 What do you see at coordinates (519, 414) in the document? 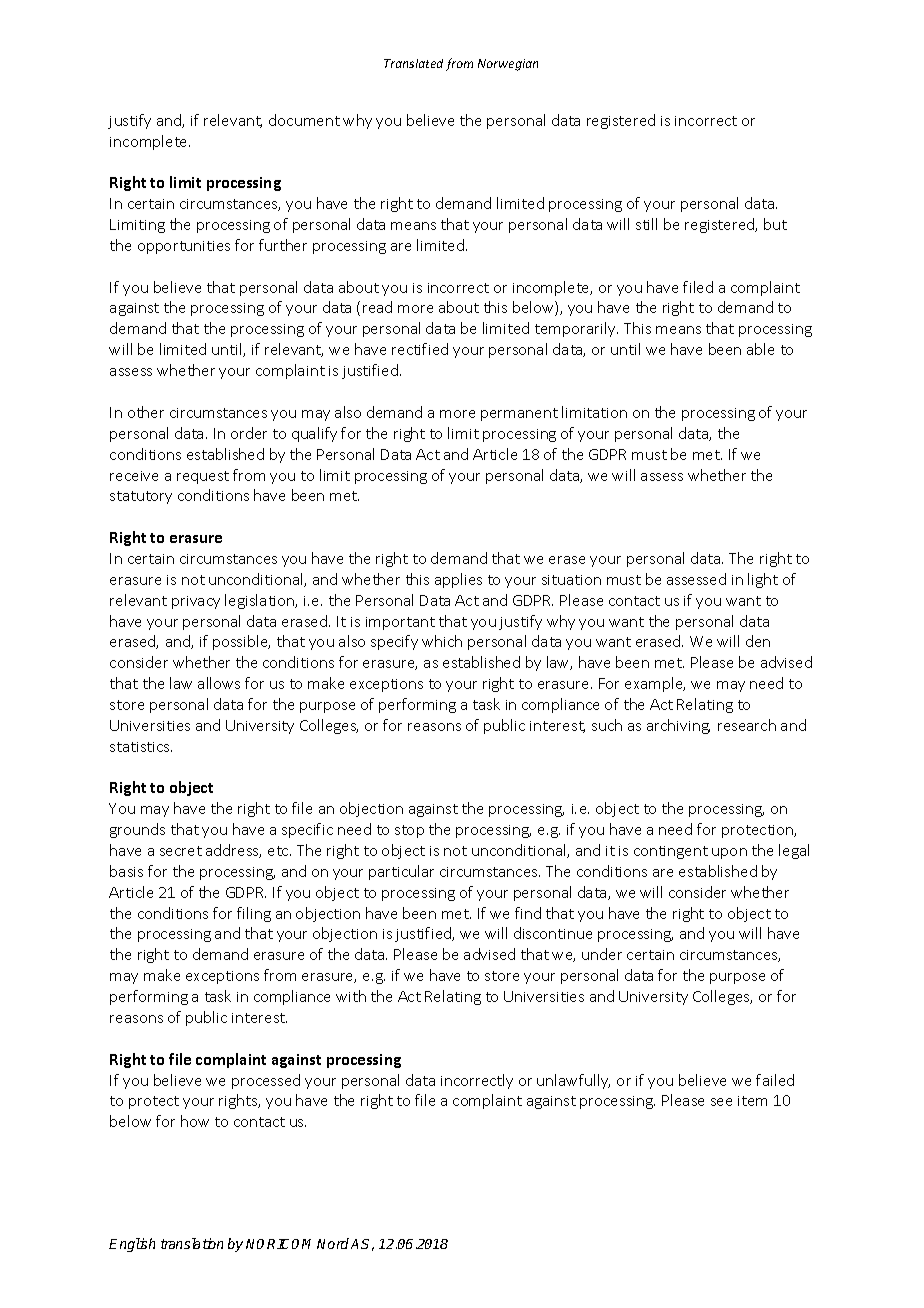
I see `permanent` at bounding box center [519, 414].
